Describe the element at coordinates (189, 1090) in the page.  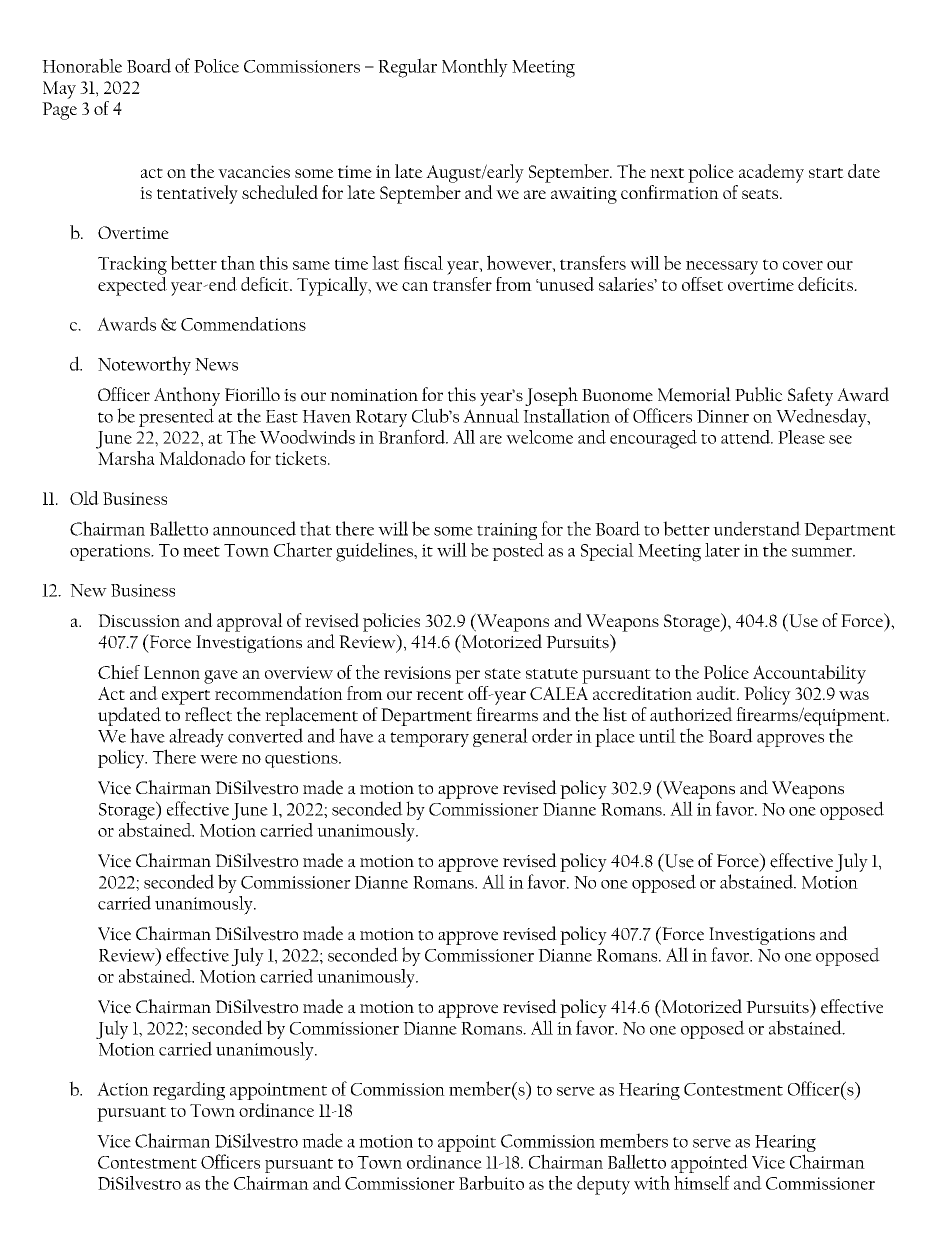
I see `regarding` at that location.
